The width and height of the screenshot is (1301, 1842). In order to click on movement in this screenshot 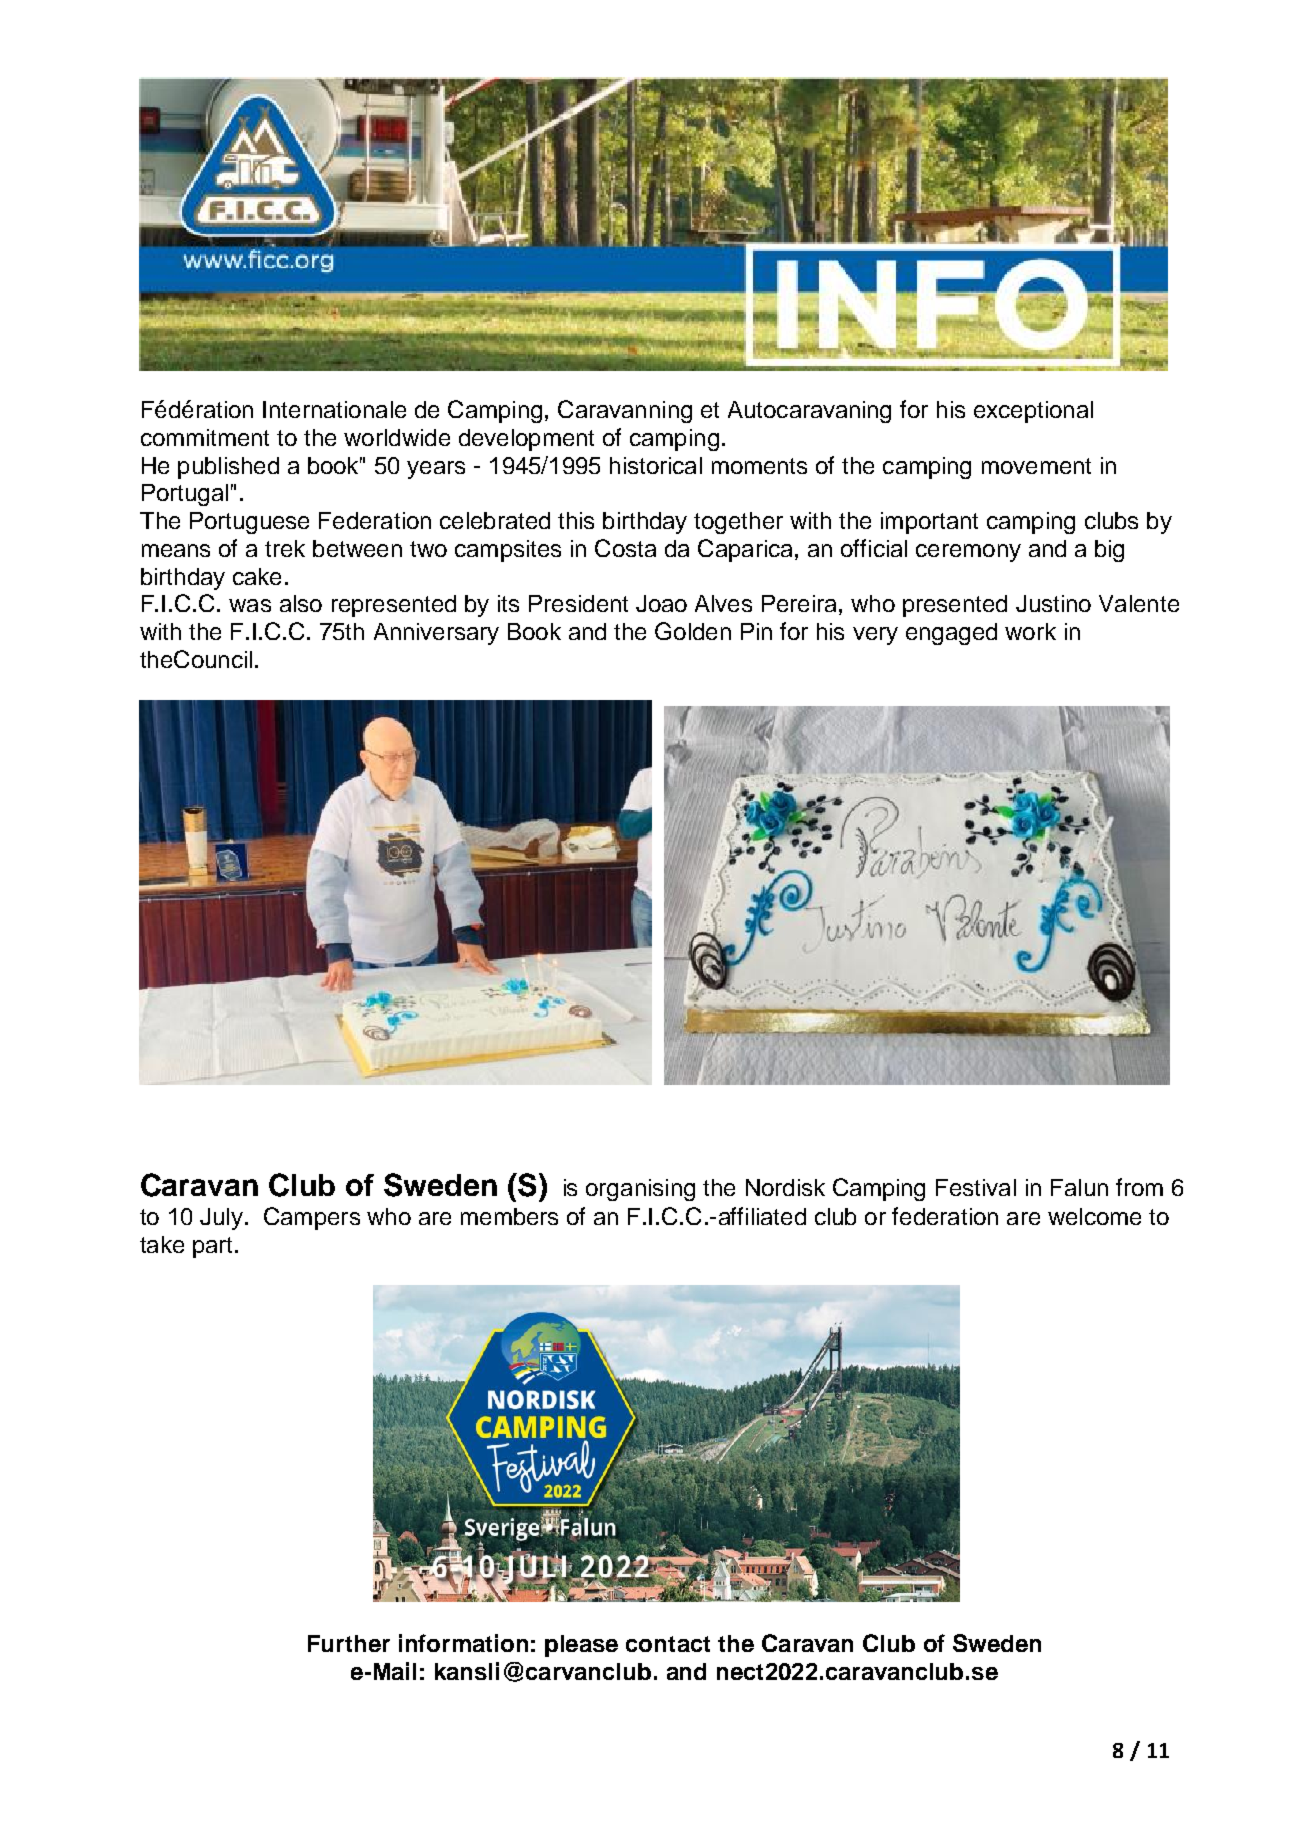, I will do `click(1036, 466)`.
